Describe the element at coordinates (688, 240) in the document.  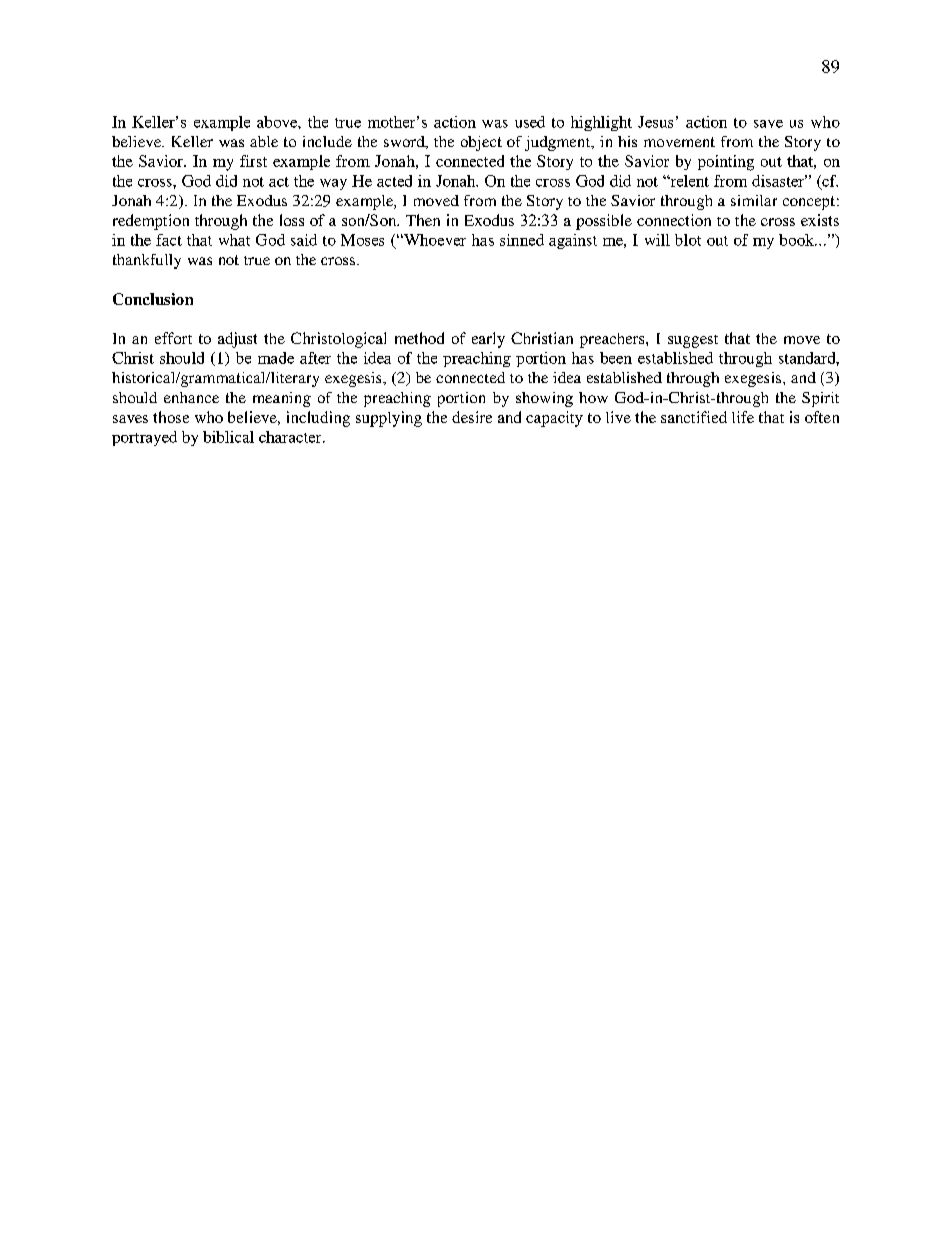
I see `blot` at that location.
